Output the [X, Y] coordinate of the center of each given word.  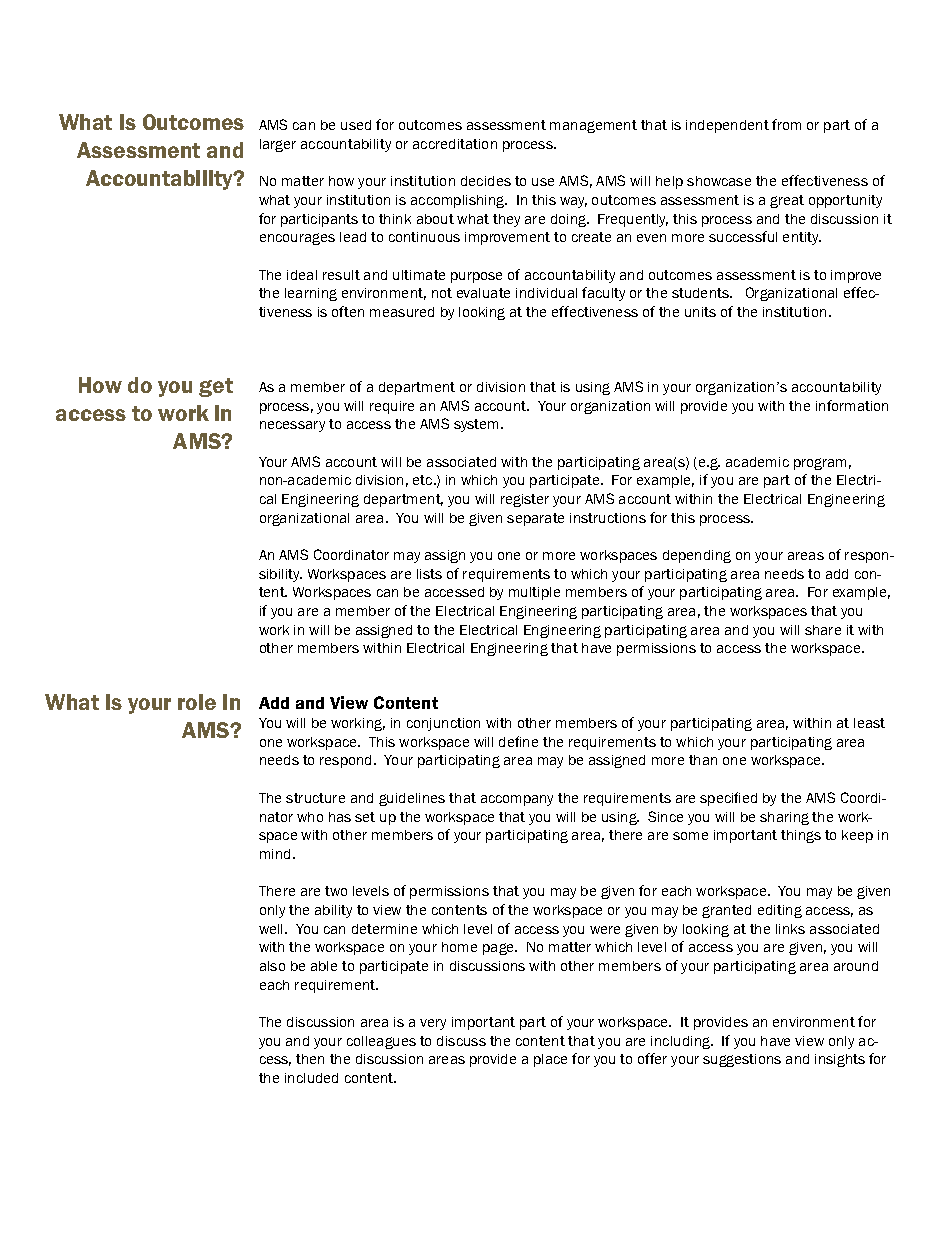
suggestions [742, 1060]
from [786, 124]
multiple [534, 593]
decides [486, 181]
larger [278, 145]
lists [429, 574]
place [550, 1060]
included [311, 1078]
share [823, 630]
